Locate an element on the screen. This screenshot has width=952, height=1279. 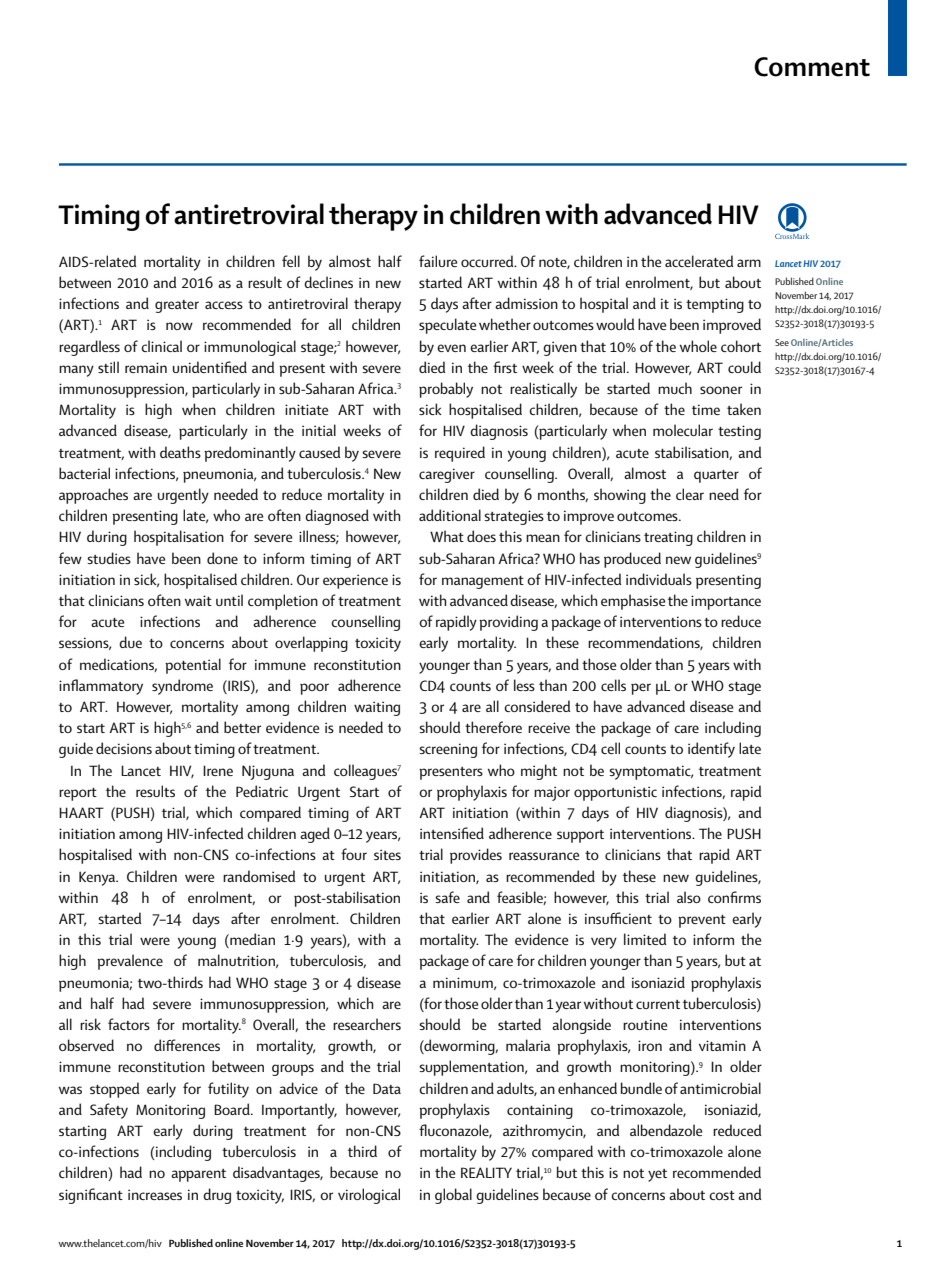
Comment is located at coordinates (812, 67).
